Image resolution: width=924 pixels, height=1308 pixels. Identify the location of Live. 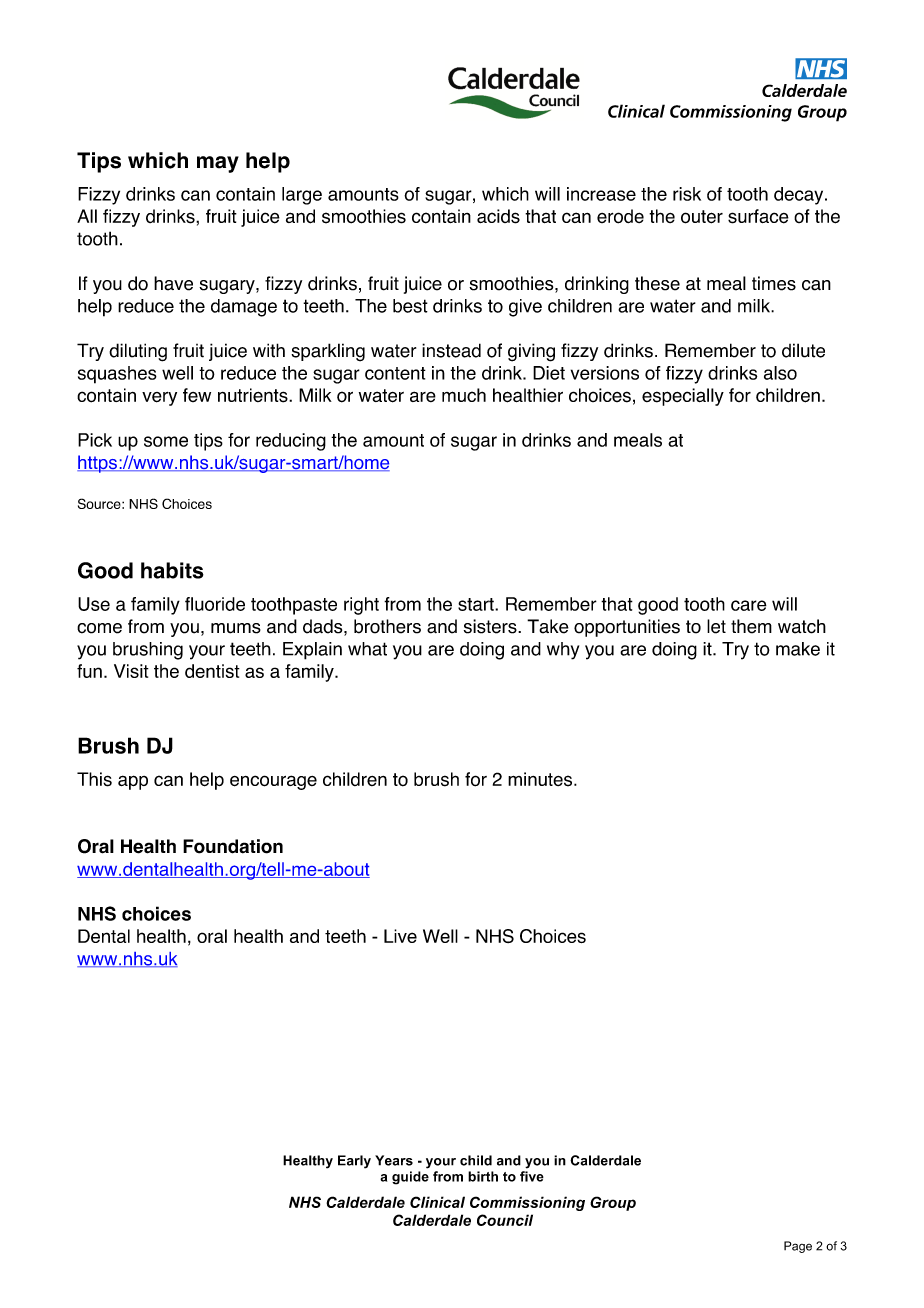
(400, 936).
